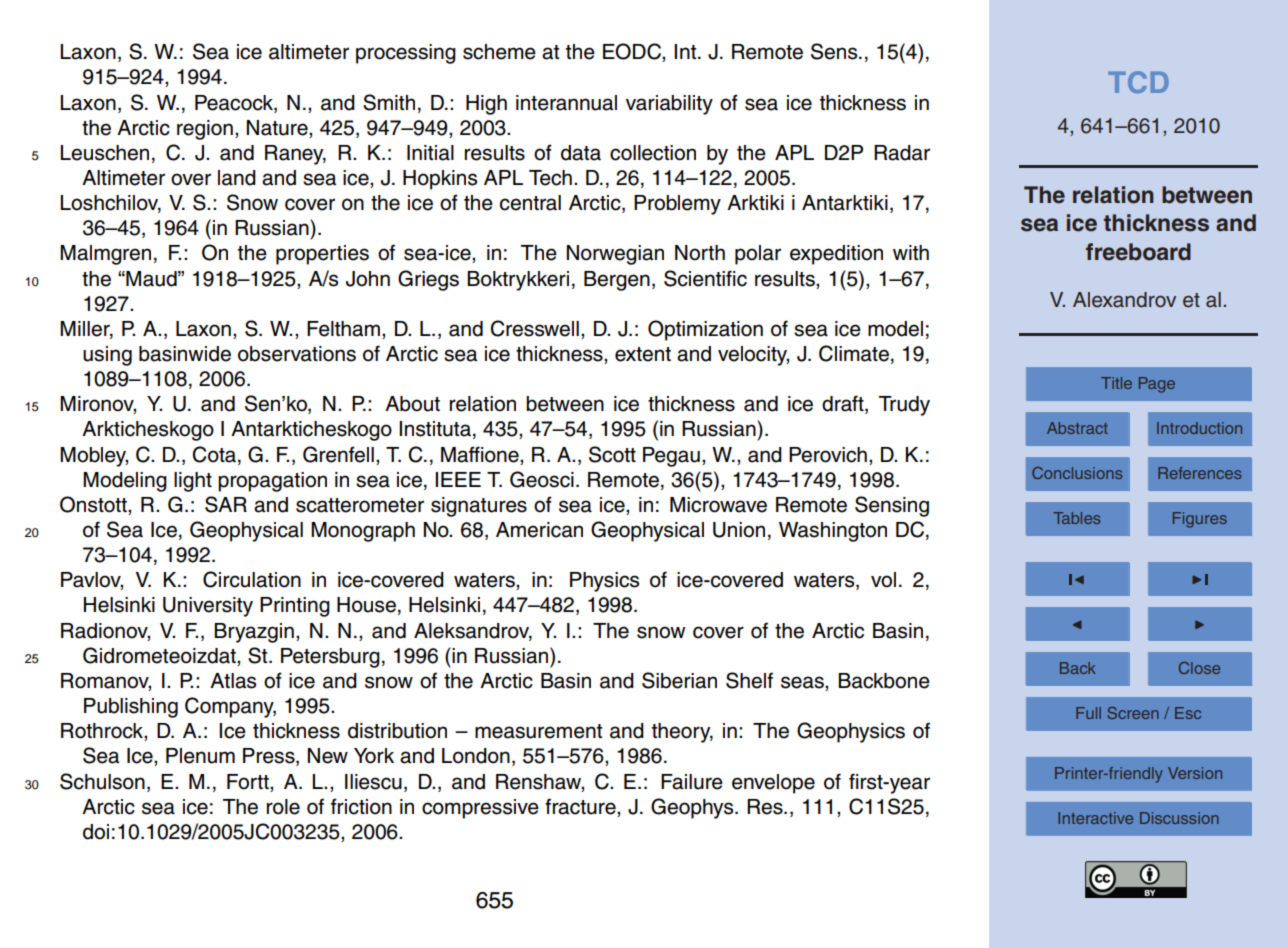  I want to click on variability, so click(669, 105).
